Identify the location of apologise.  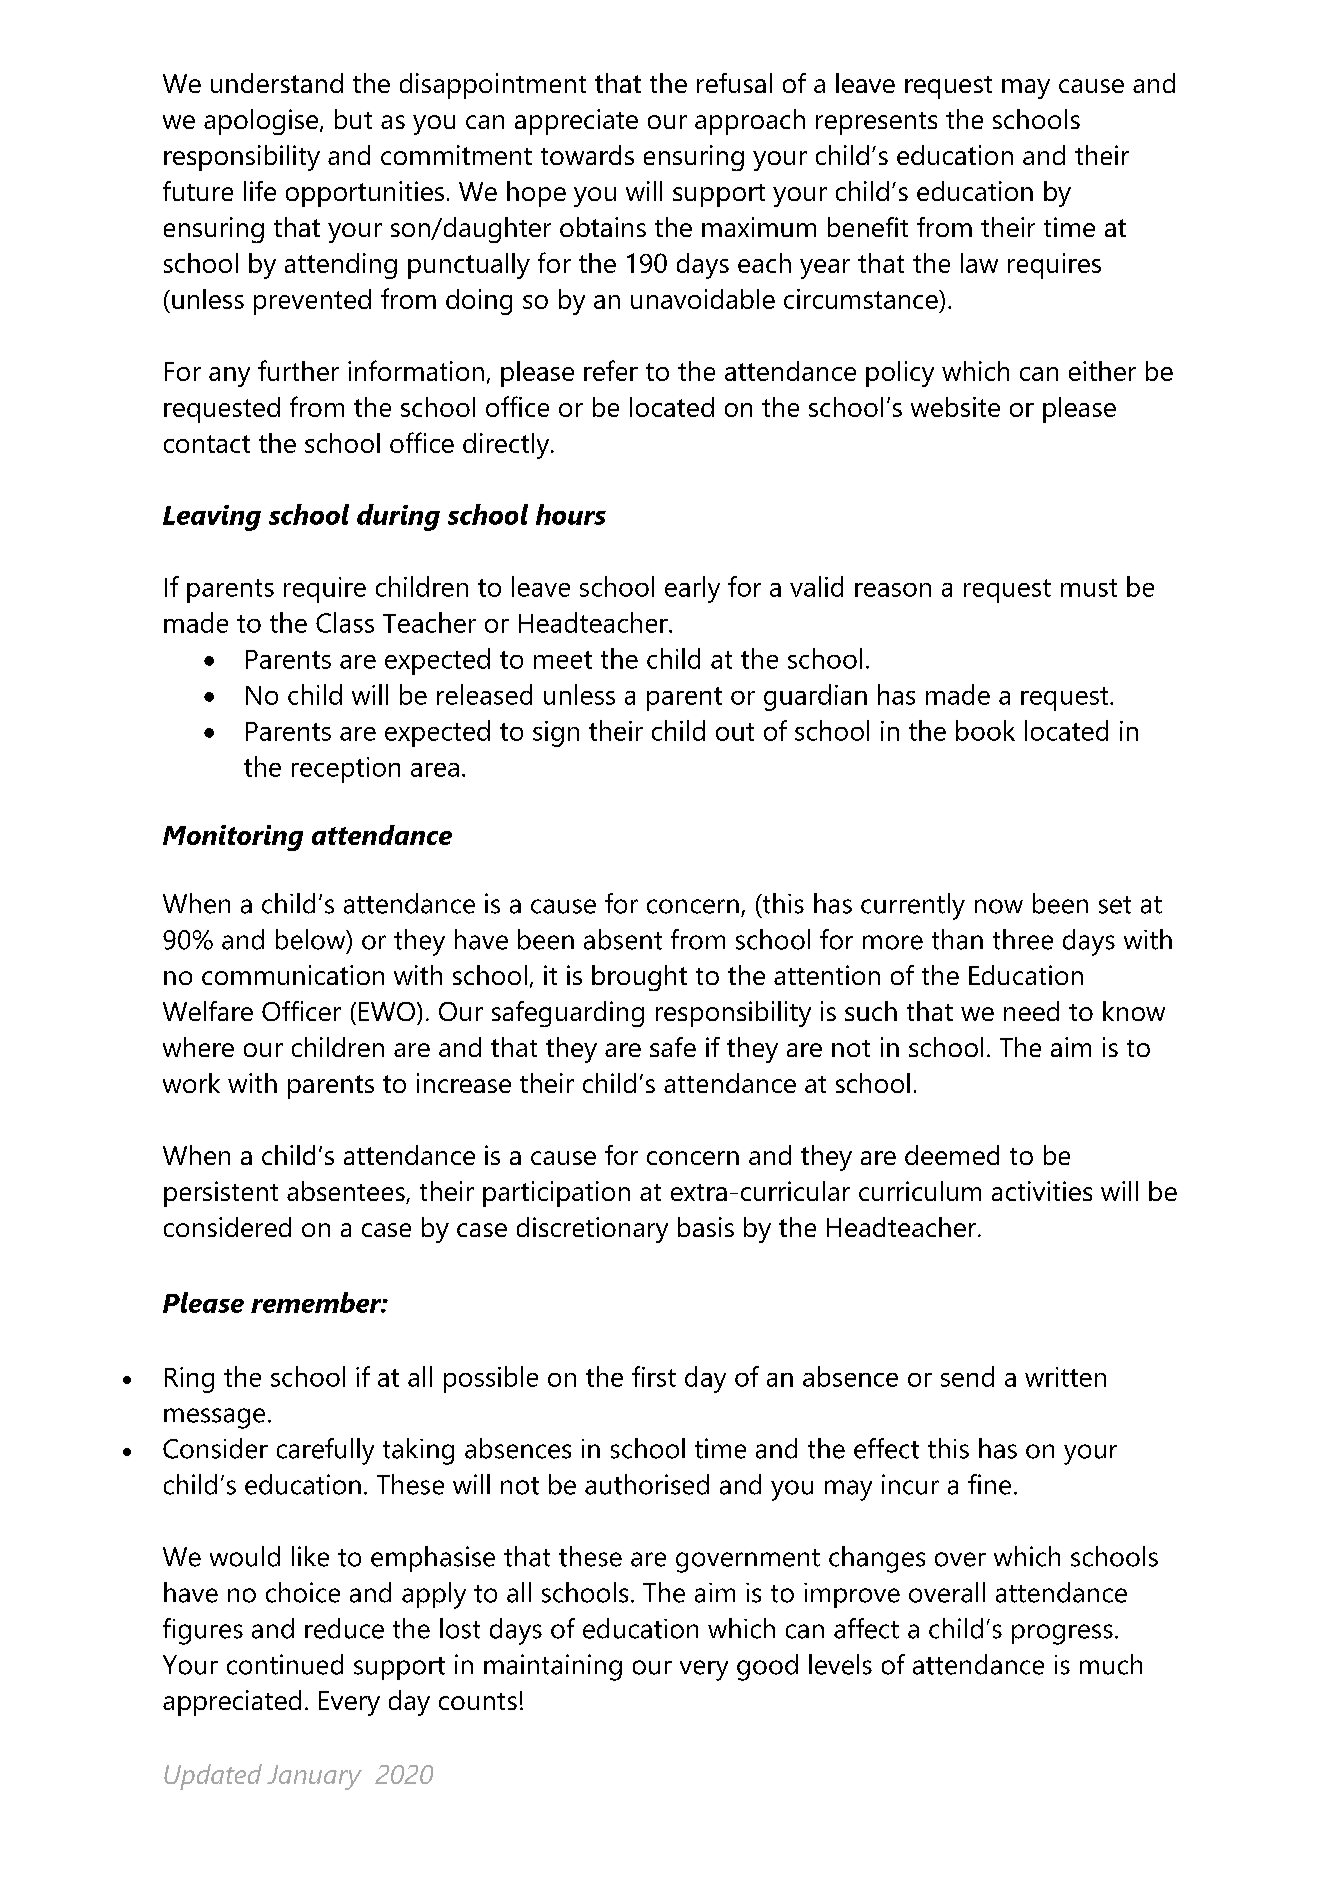
(262, 122).
